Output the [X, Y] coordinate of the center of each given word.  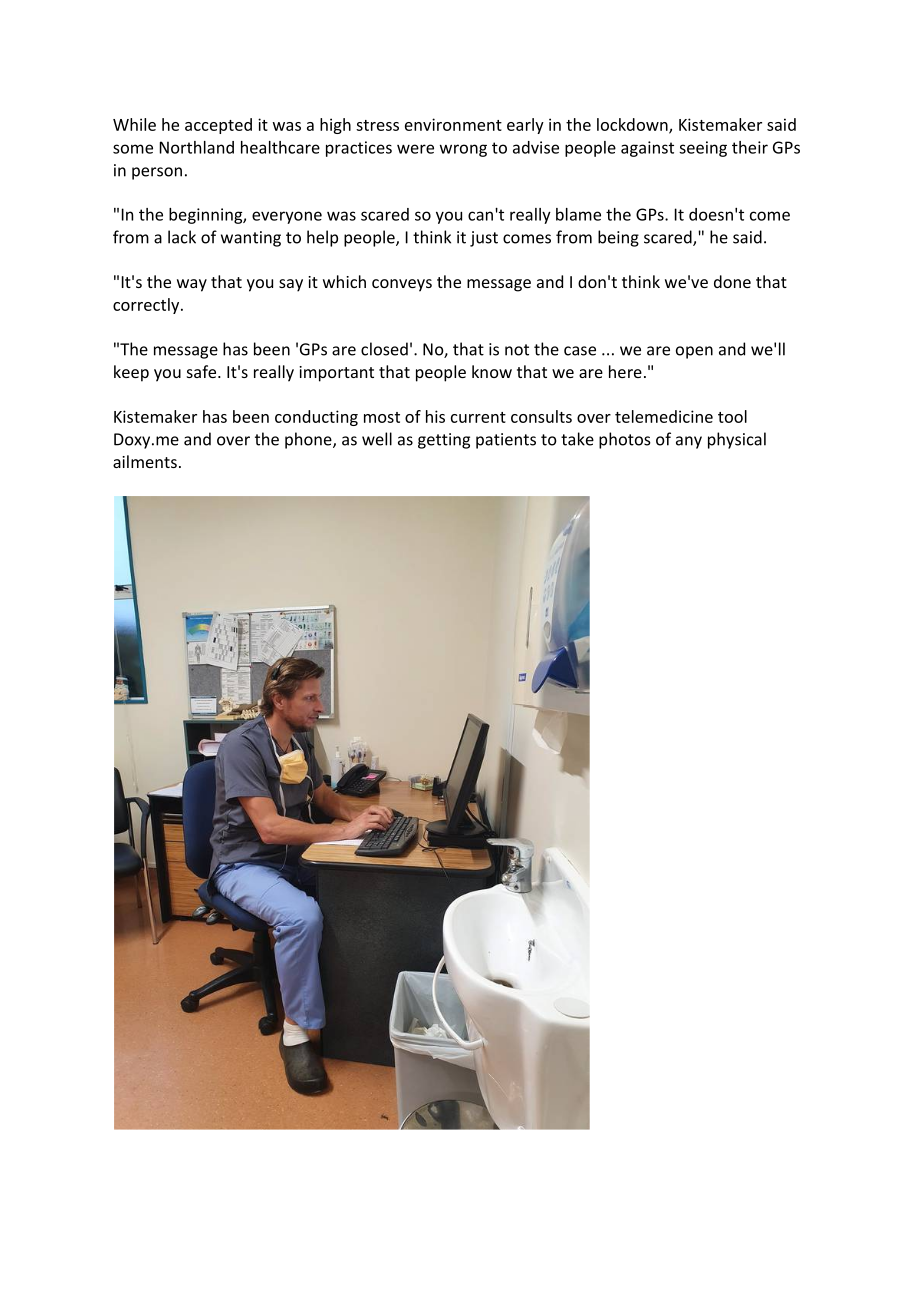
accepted [218, 126]
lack [182, 237]
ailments [145, 461]
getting [444, 441]
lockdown [633, 125]
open [694, 352]
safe [203, 371]
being [618, 238]
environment [453, 124]
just [484, 239]
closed [384, 349]
